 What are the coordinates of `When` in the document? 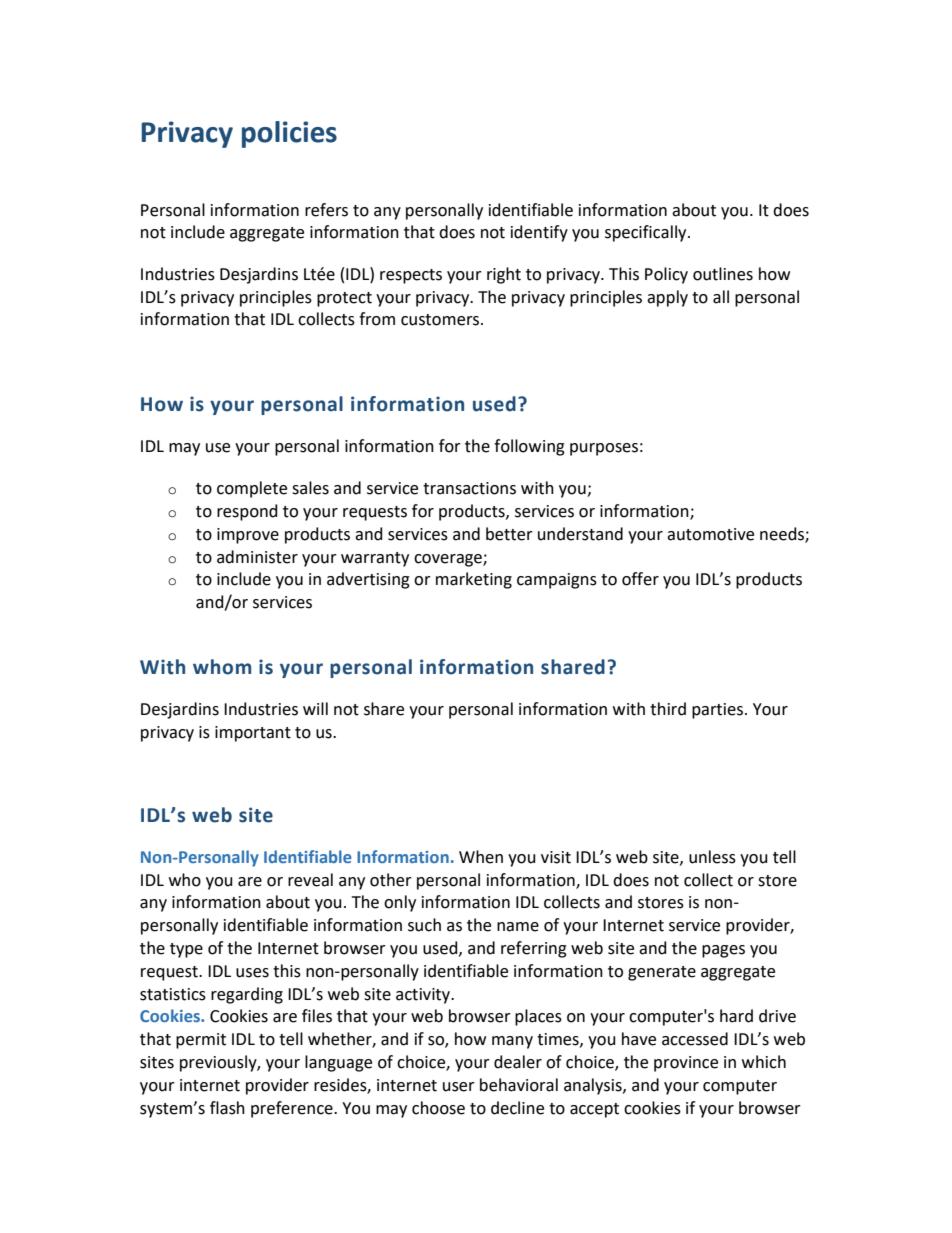 It's located at (481, 857).
